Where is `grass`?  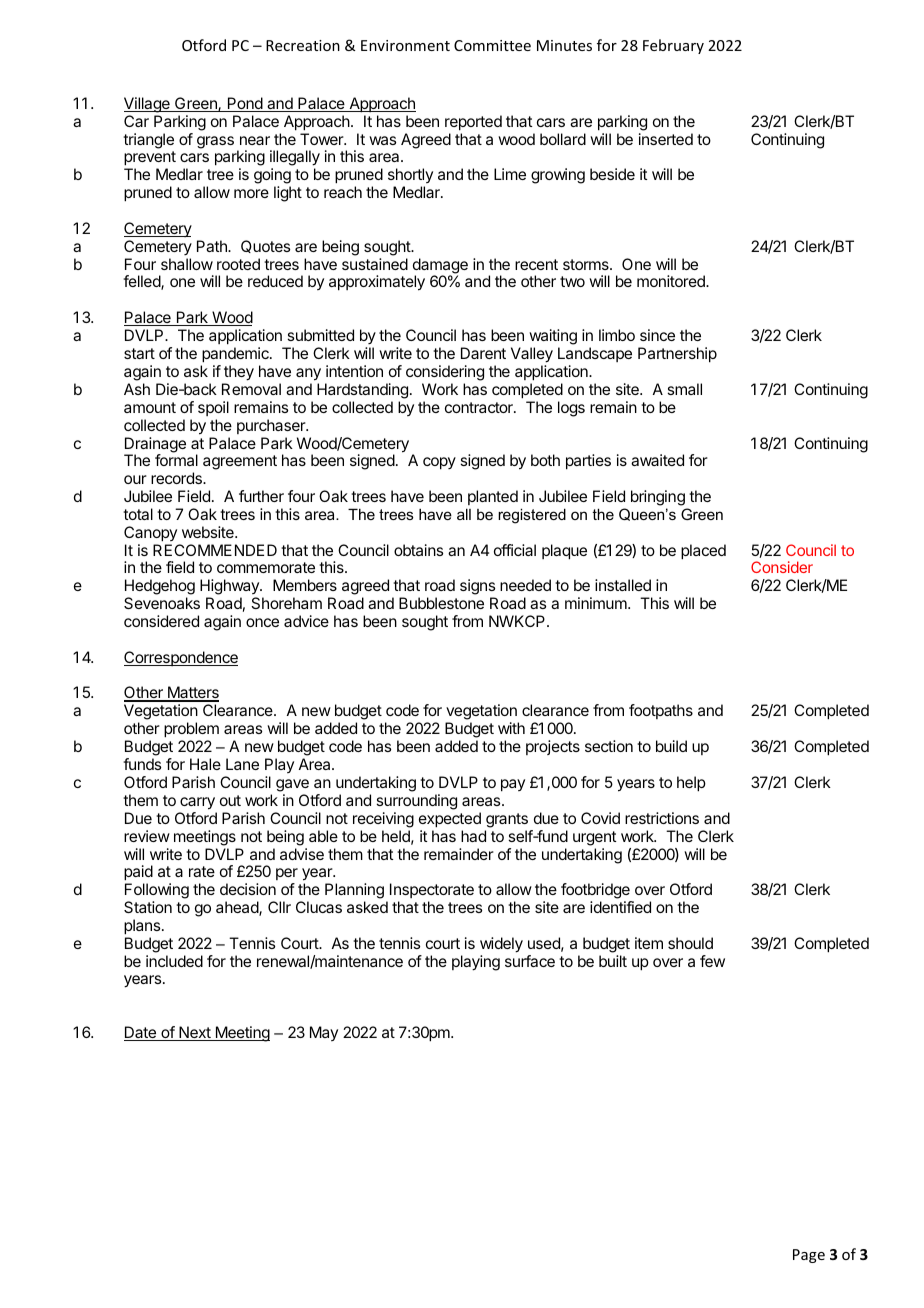 grass is located at coordinates (215, 142).
